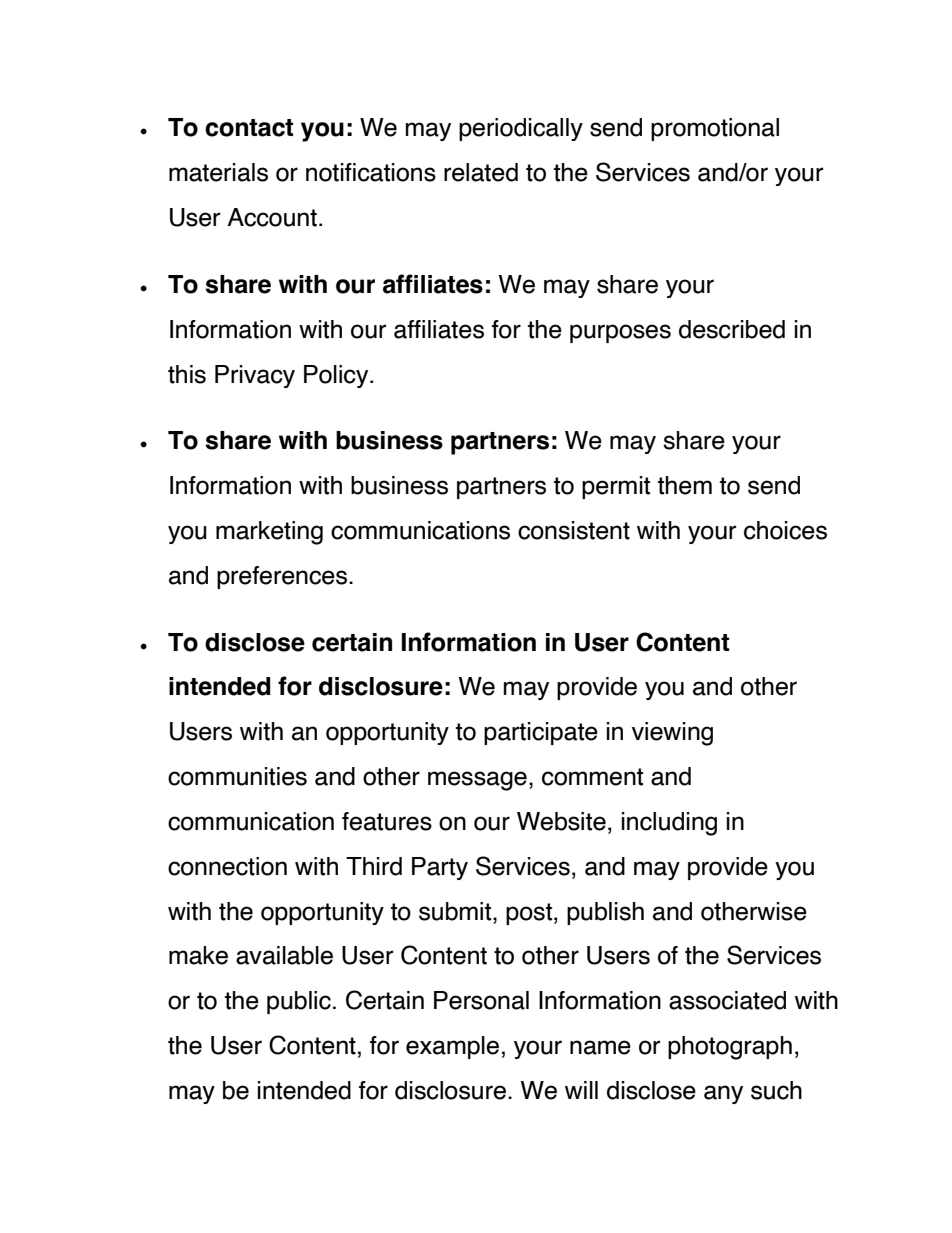 Image resolution: width=952 pixels, height=1233 pixels. Describe the element at coordinates (685, 485) in the document. I see `them` at that location.
